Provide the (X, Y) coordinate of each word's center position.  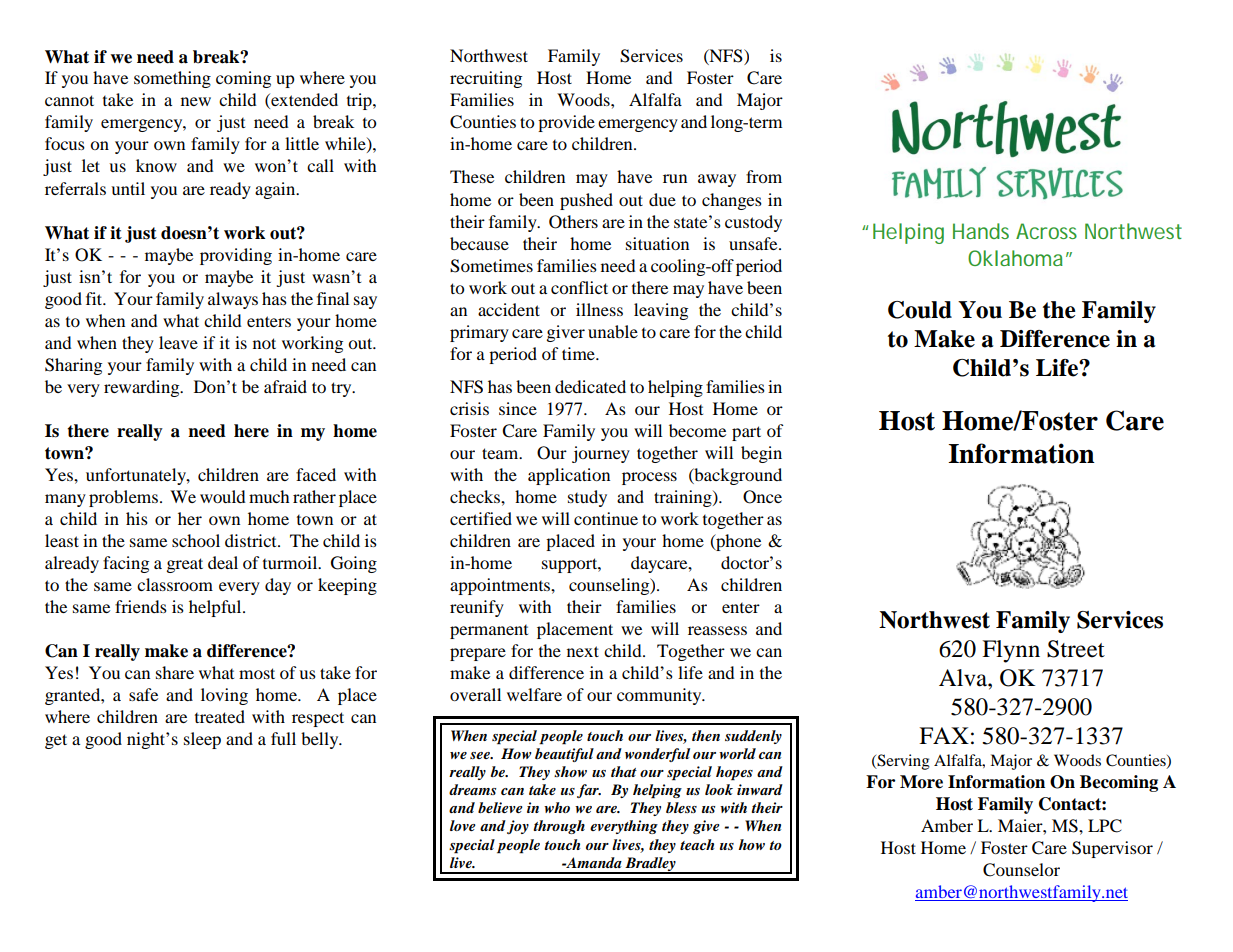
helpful (216, 608)
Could (920, 310)
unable (613, 331)
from (764, 176)
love (463, 825)
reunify (477, 608)
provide (566, 123)
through (559, 827)
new (196, 101)
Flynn (1011, 651)
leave (178, 342)
